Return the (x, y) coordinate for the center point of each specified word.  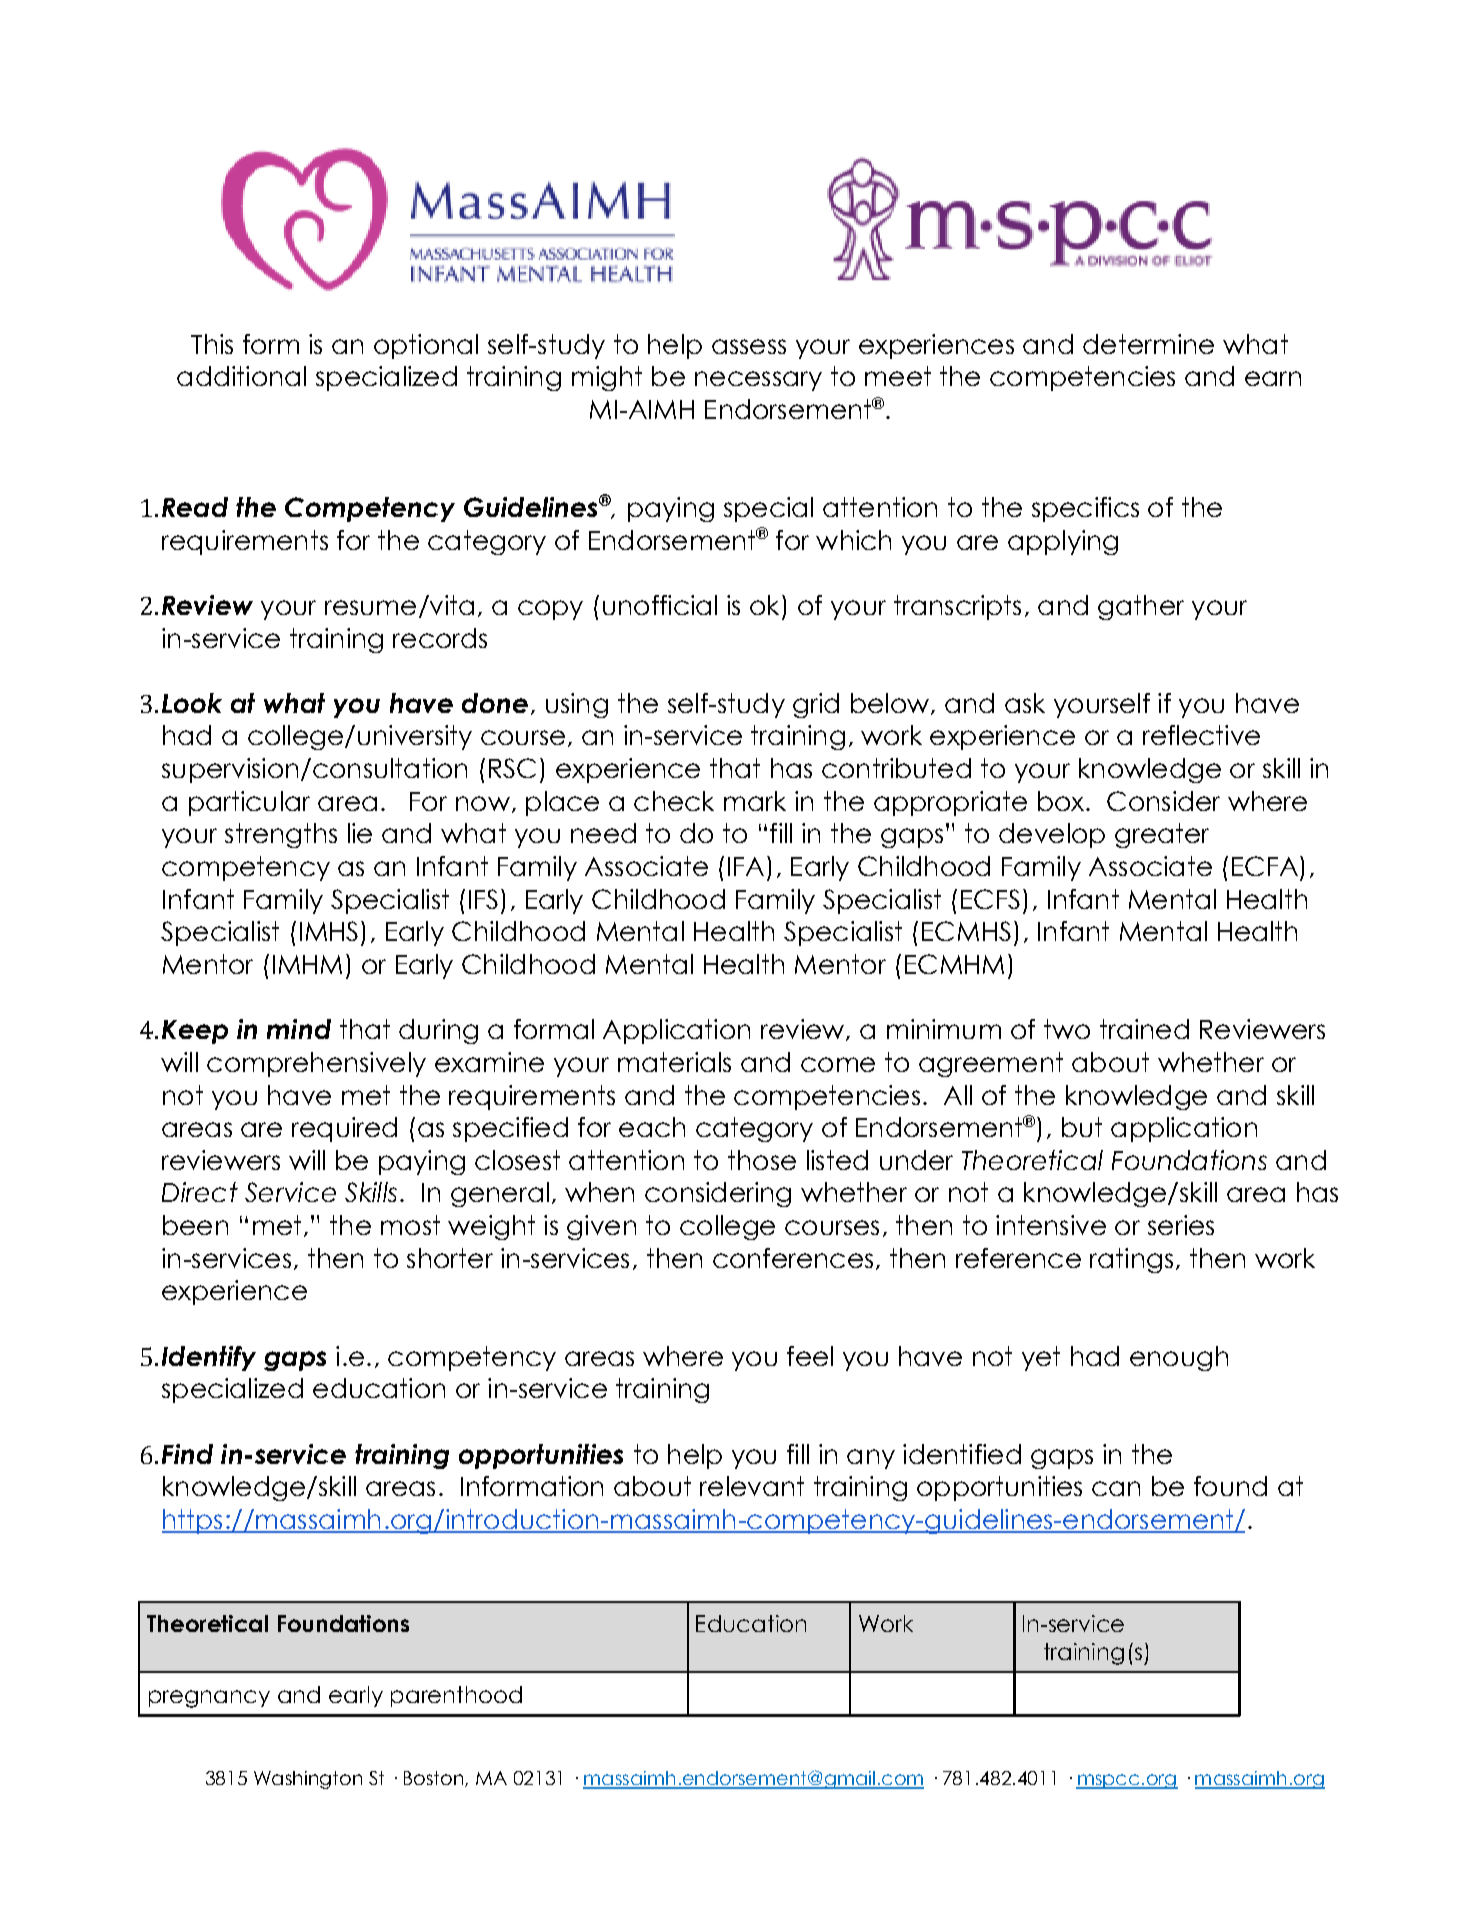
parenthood (456, 1696)
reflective (1201, 735)
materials (674, 1062)
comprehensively (316, 1064)
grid (816, 705)
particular (249, 803)
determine (1148, 344)
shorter (450, 1258)
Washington (308, 1780)
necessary (758, 381)
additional (241, 376)
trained (1144, 1029)
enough (1179, 1358)
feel (810, 1356)
